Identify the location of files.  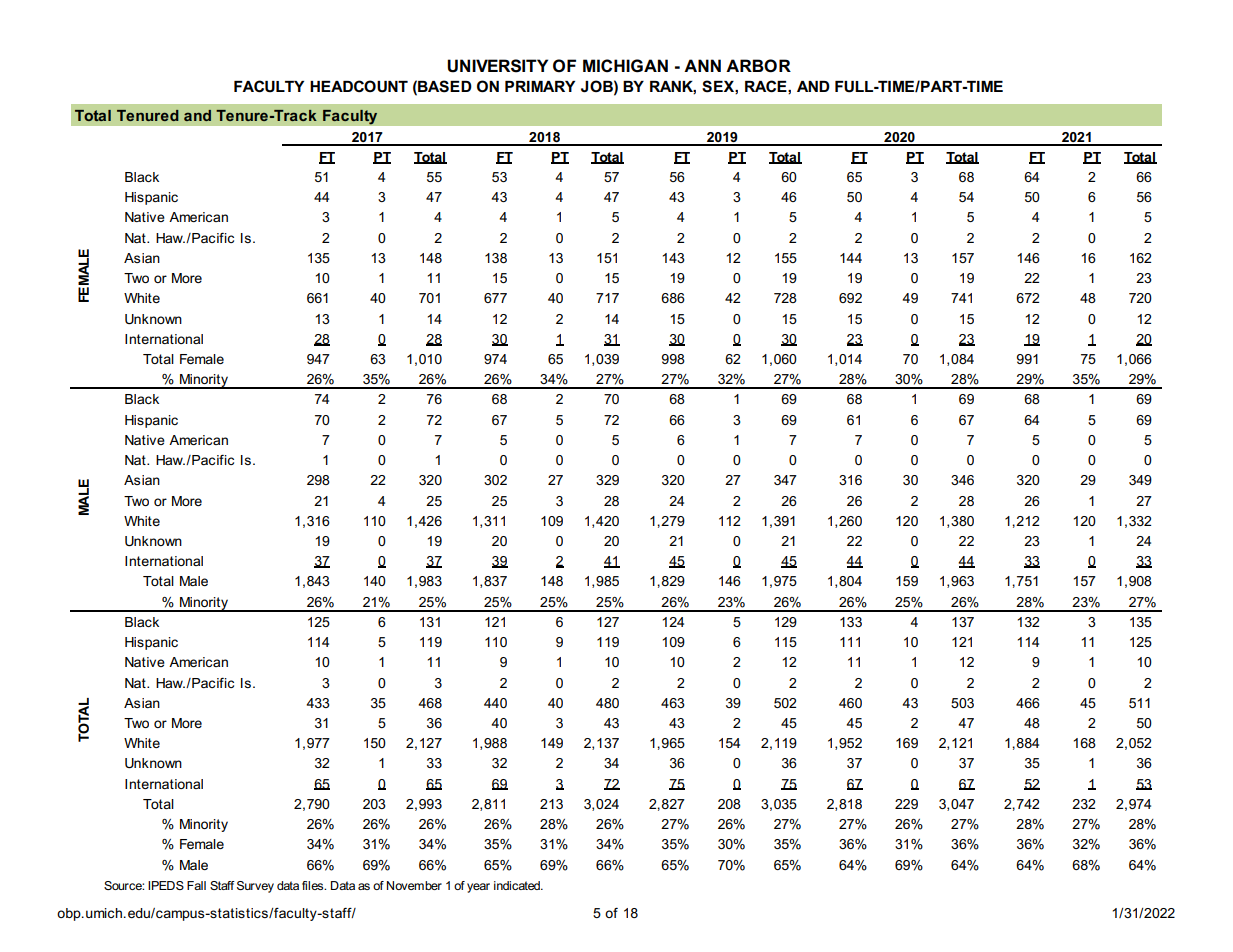
(314, 885).
